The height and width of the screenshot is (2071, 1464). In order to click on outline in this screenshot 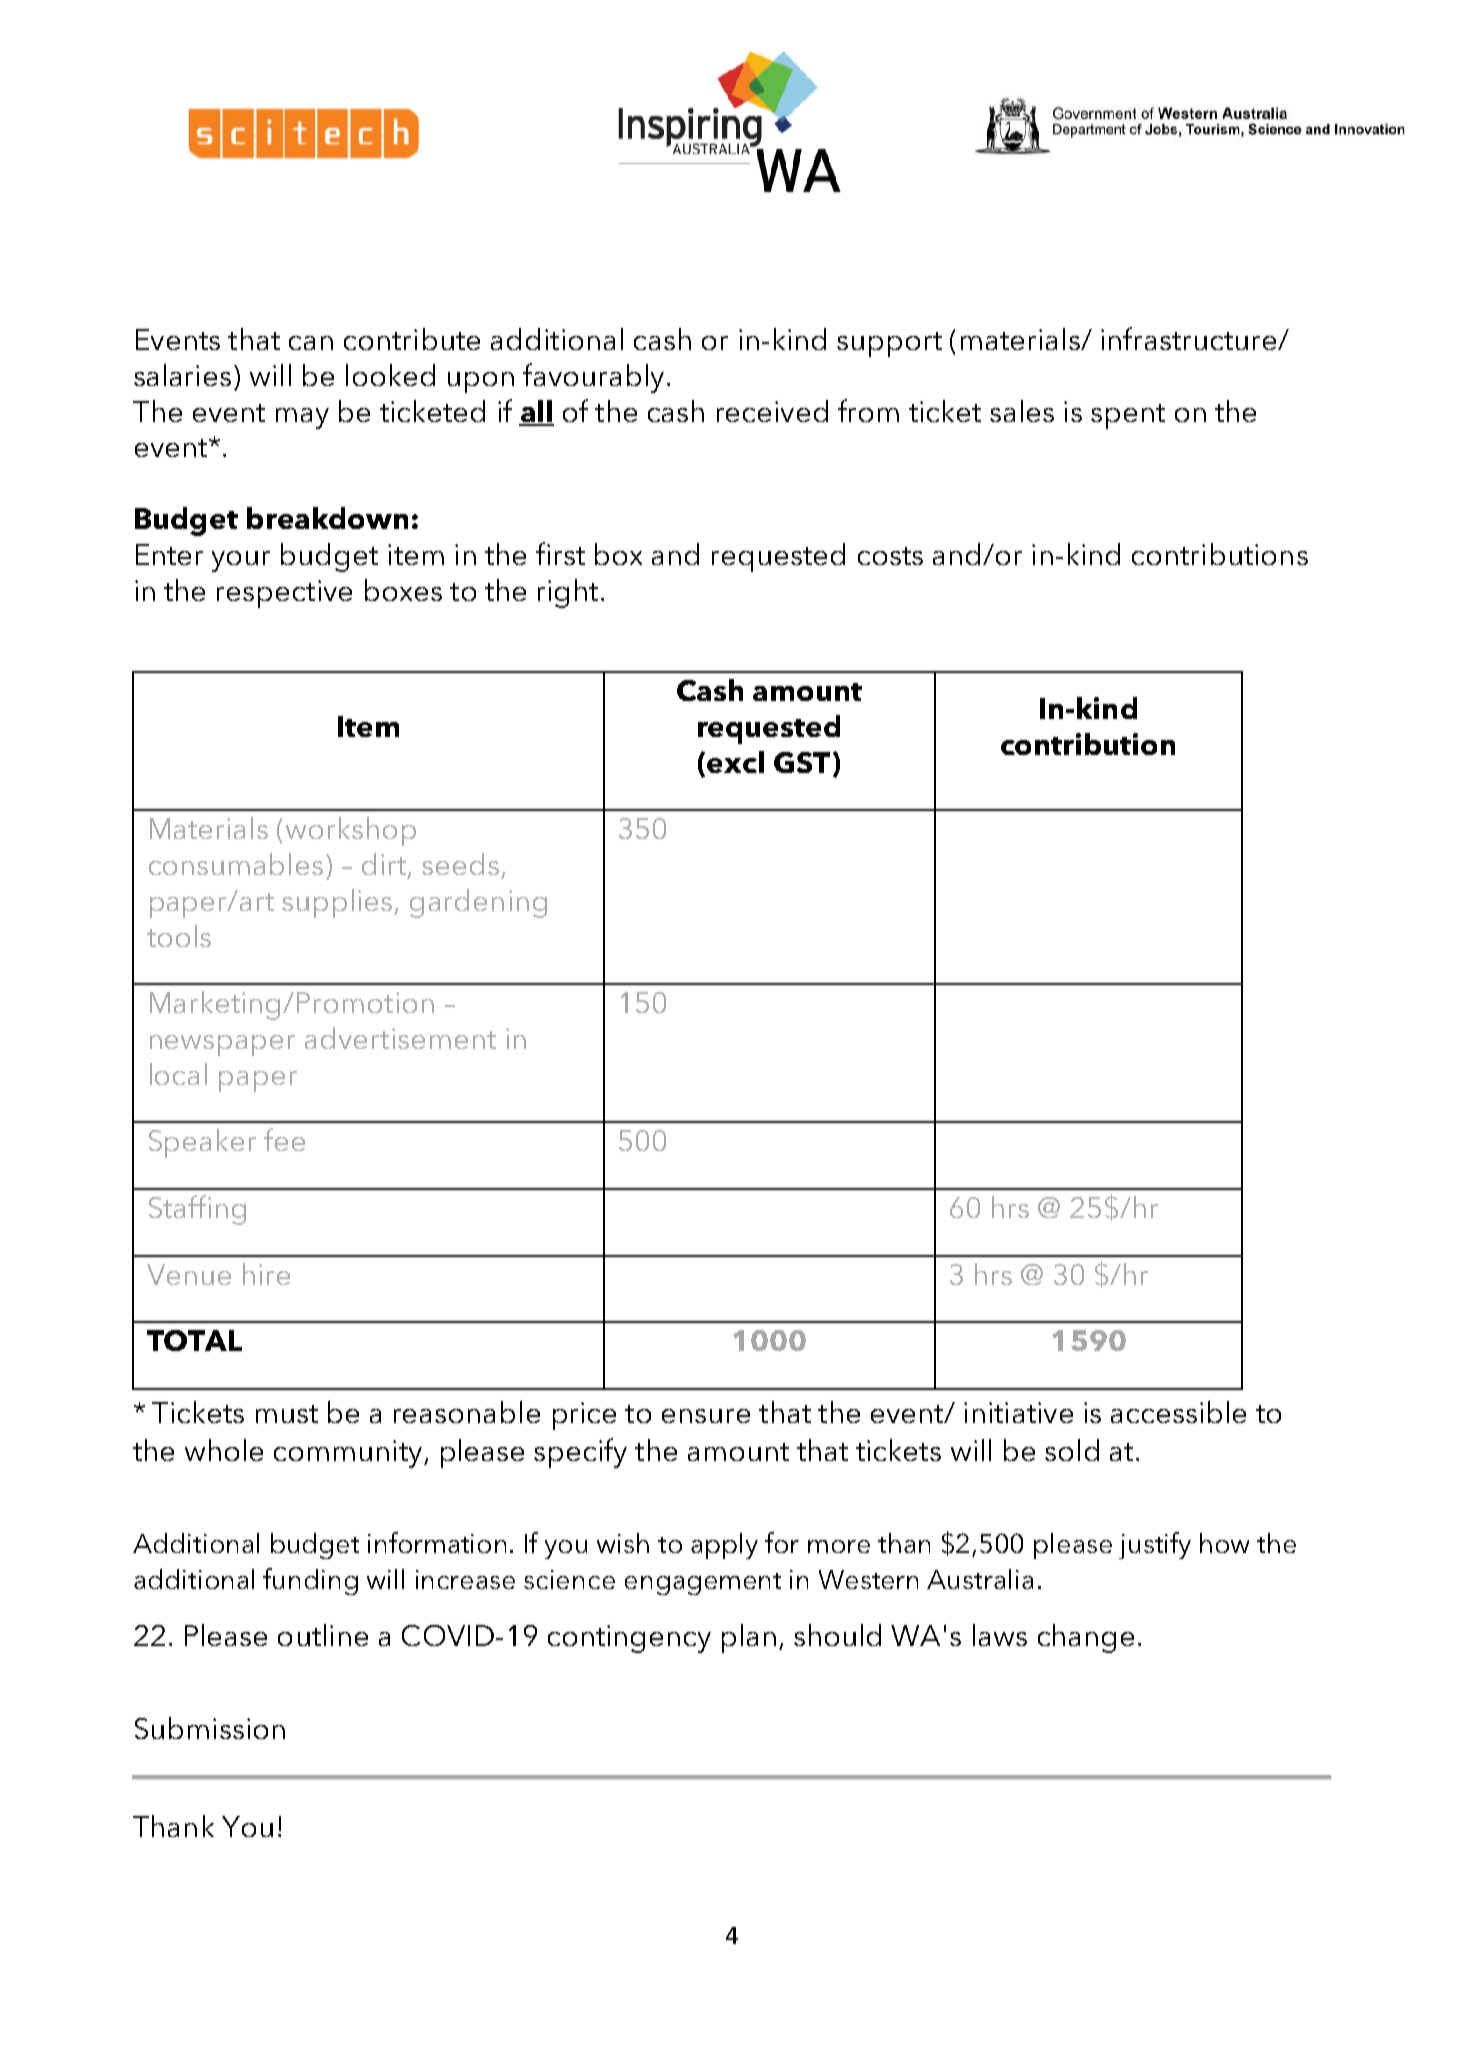, I will do `click(323, 1635)`.
